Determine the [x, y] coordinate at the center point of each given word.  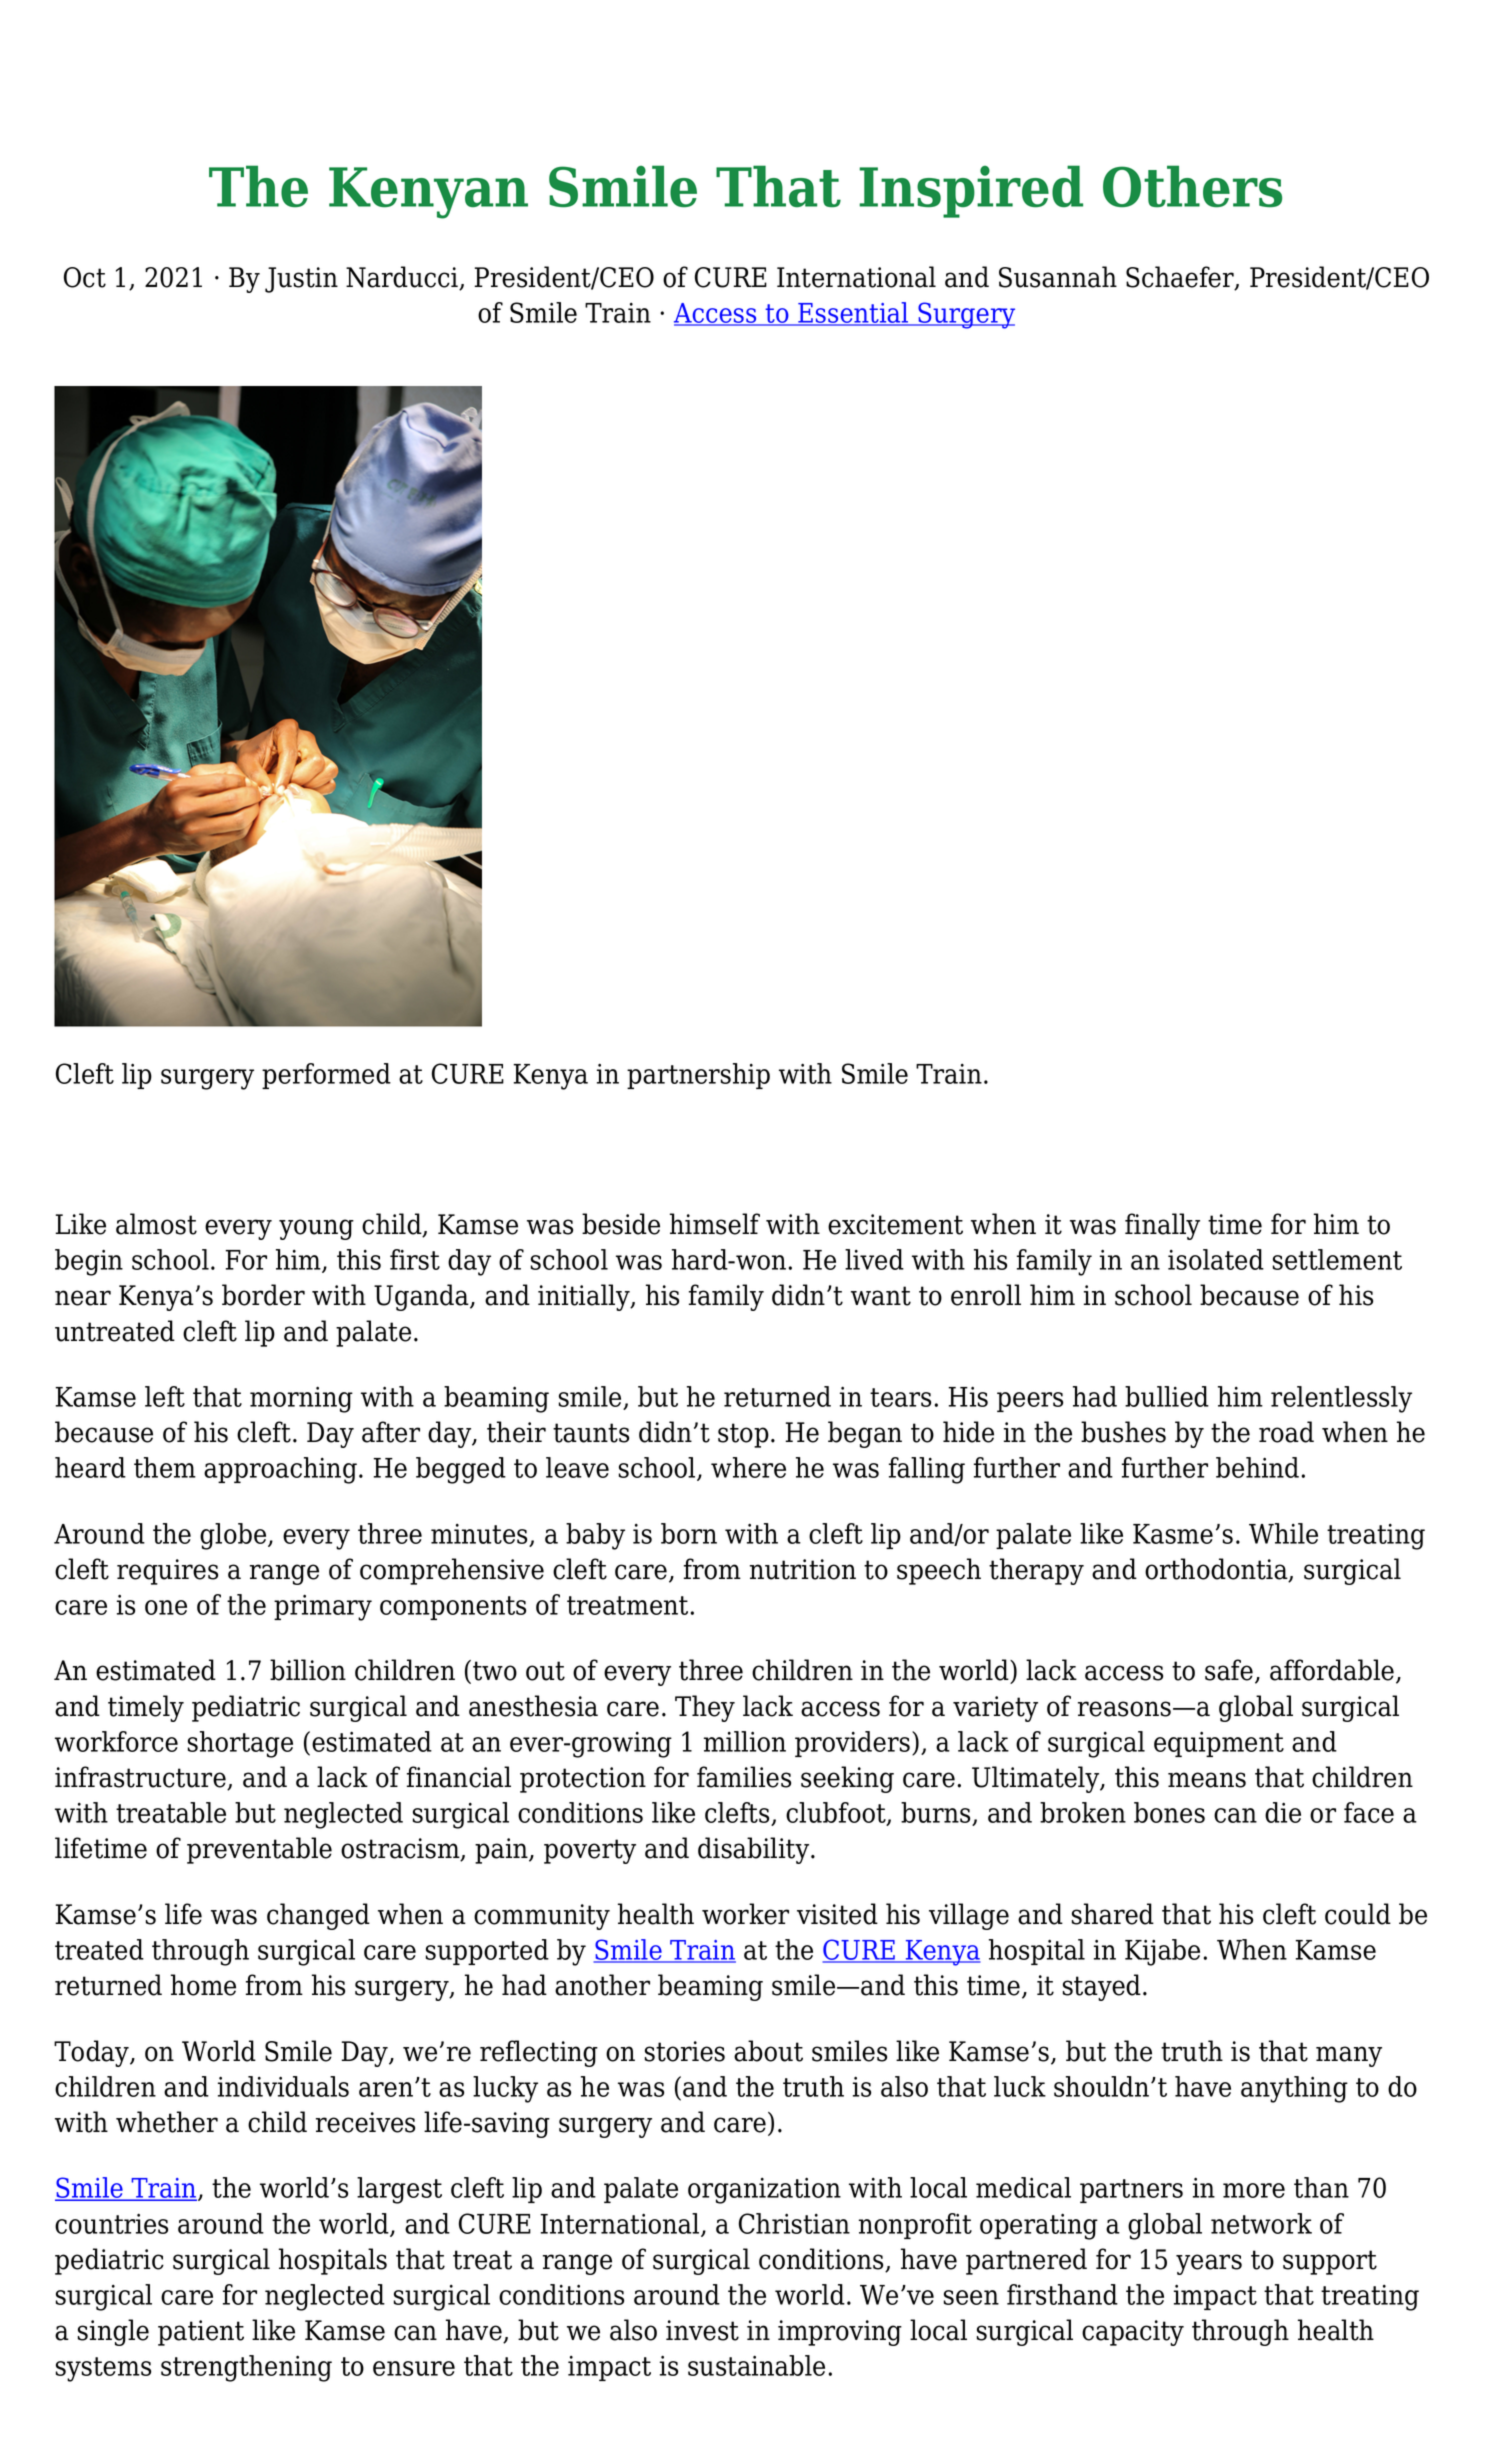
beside [621, 1224]
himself [715, 1224]
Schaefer [1181, 278]
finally [1162, 1226]
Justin [301, 280]
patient [201, 2333]
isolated [1216, 1259]
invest [702, 2330]
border [263, 1295]
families [744, 1777]
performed [326, 1076]
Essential [853, 313]
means [1207, 1780]
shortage [240, 1744]
